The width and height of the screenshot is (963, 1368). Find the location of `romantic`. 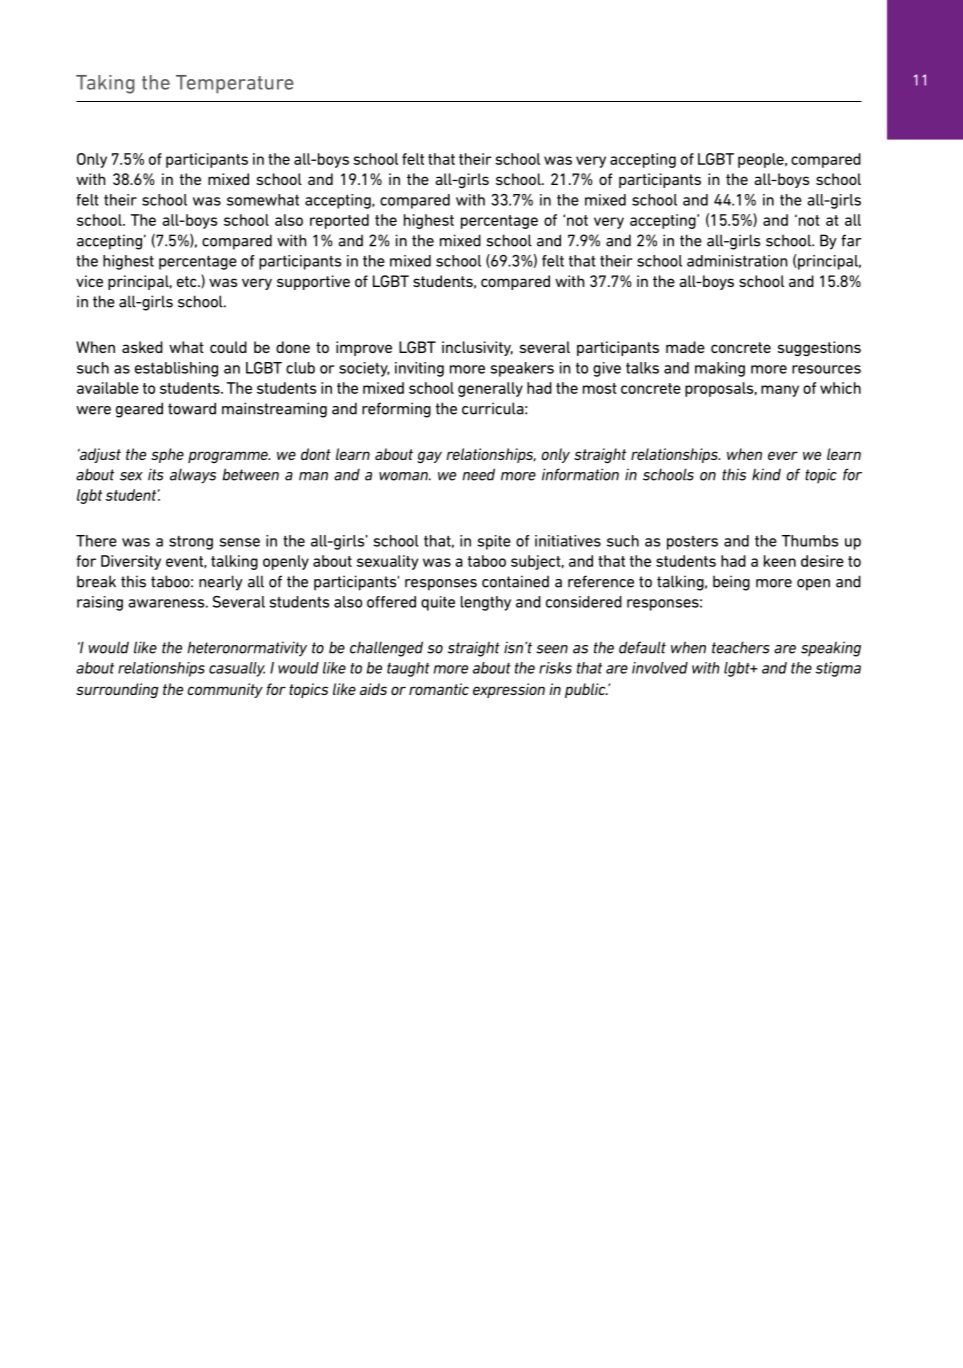

romantic is located at coordinates (439, 689).
